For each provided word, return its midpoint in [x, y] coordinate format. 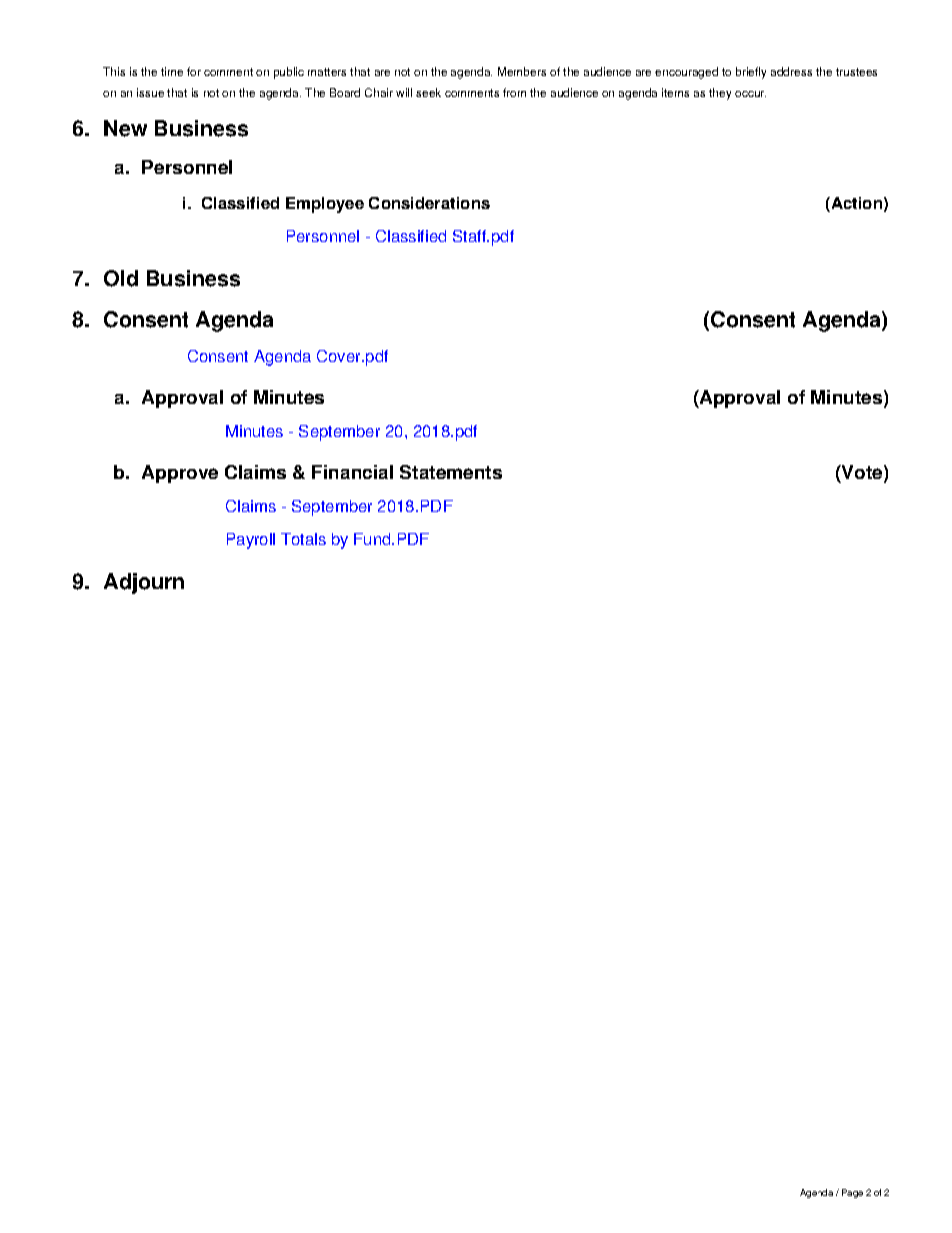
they [720, 94]
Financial [352, 472]
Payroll [251, 541]
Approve [180, 474]
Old [121, 278]
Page [852, 1193]
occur [750, 94]
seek [428, 92]
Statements [451, 472]
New [125, 128]
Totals [303, 539]
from [514, 92]
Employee [325, 205]
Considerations [429, 203]
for [194, 71]
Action [855, 203]
